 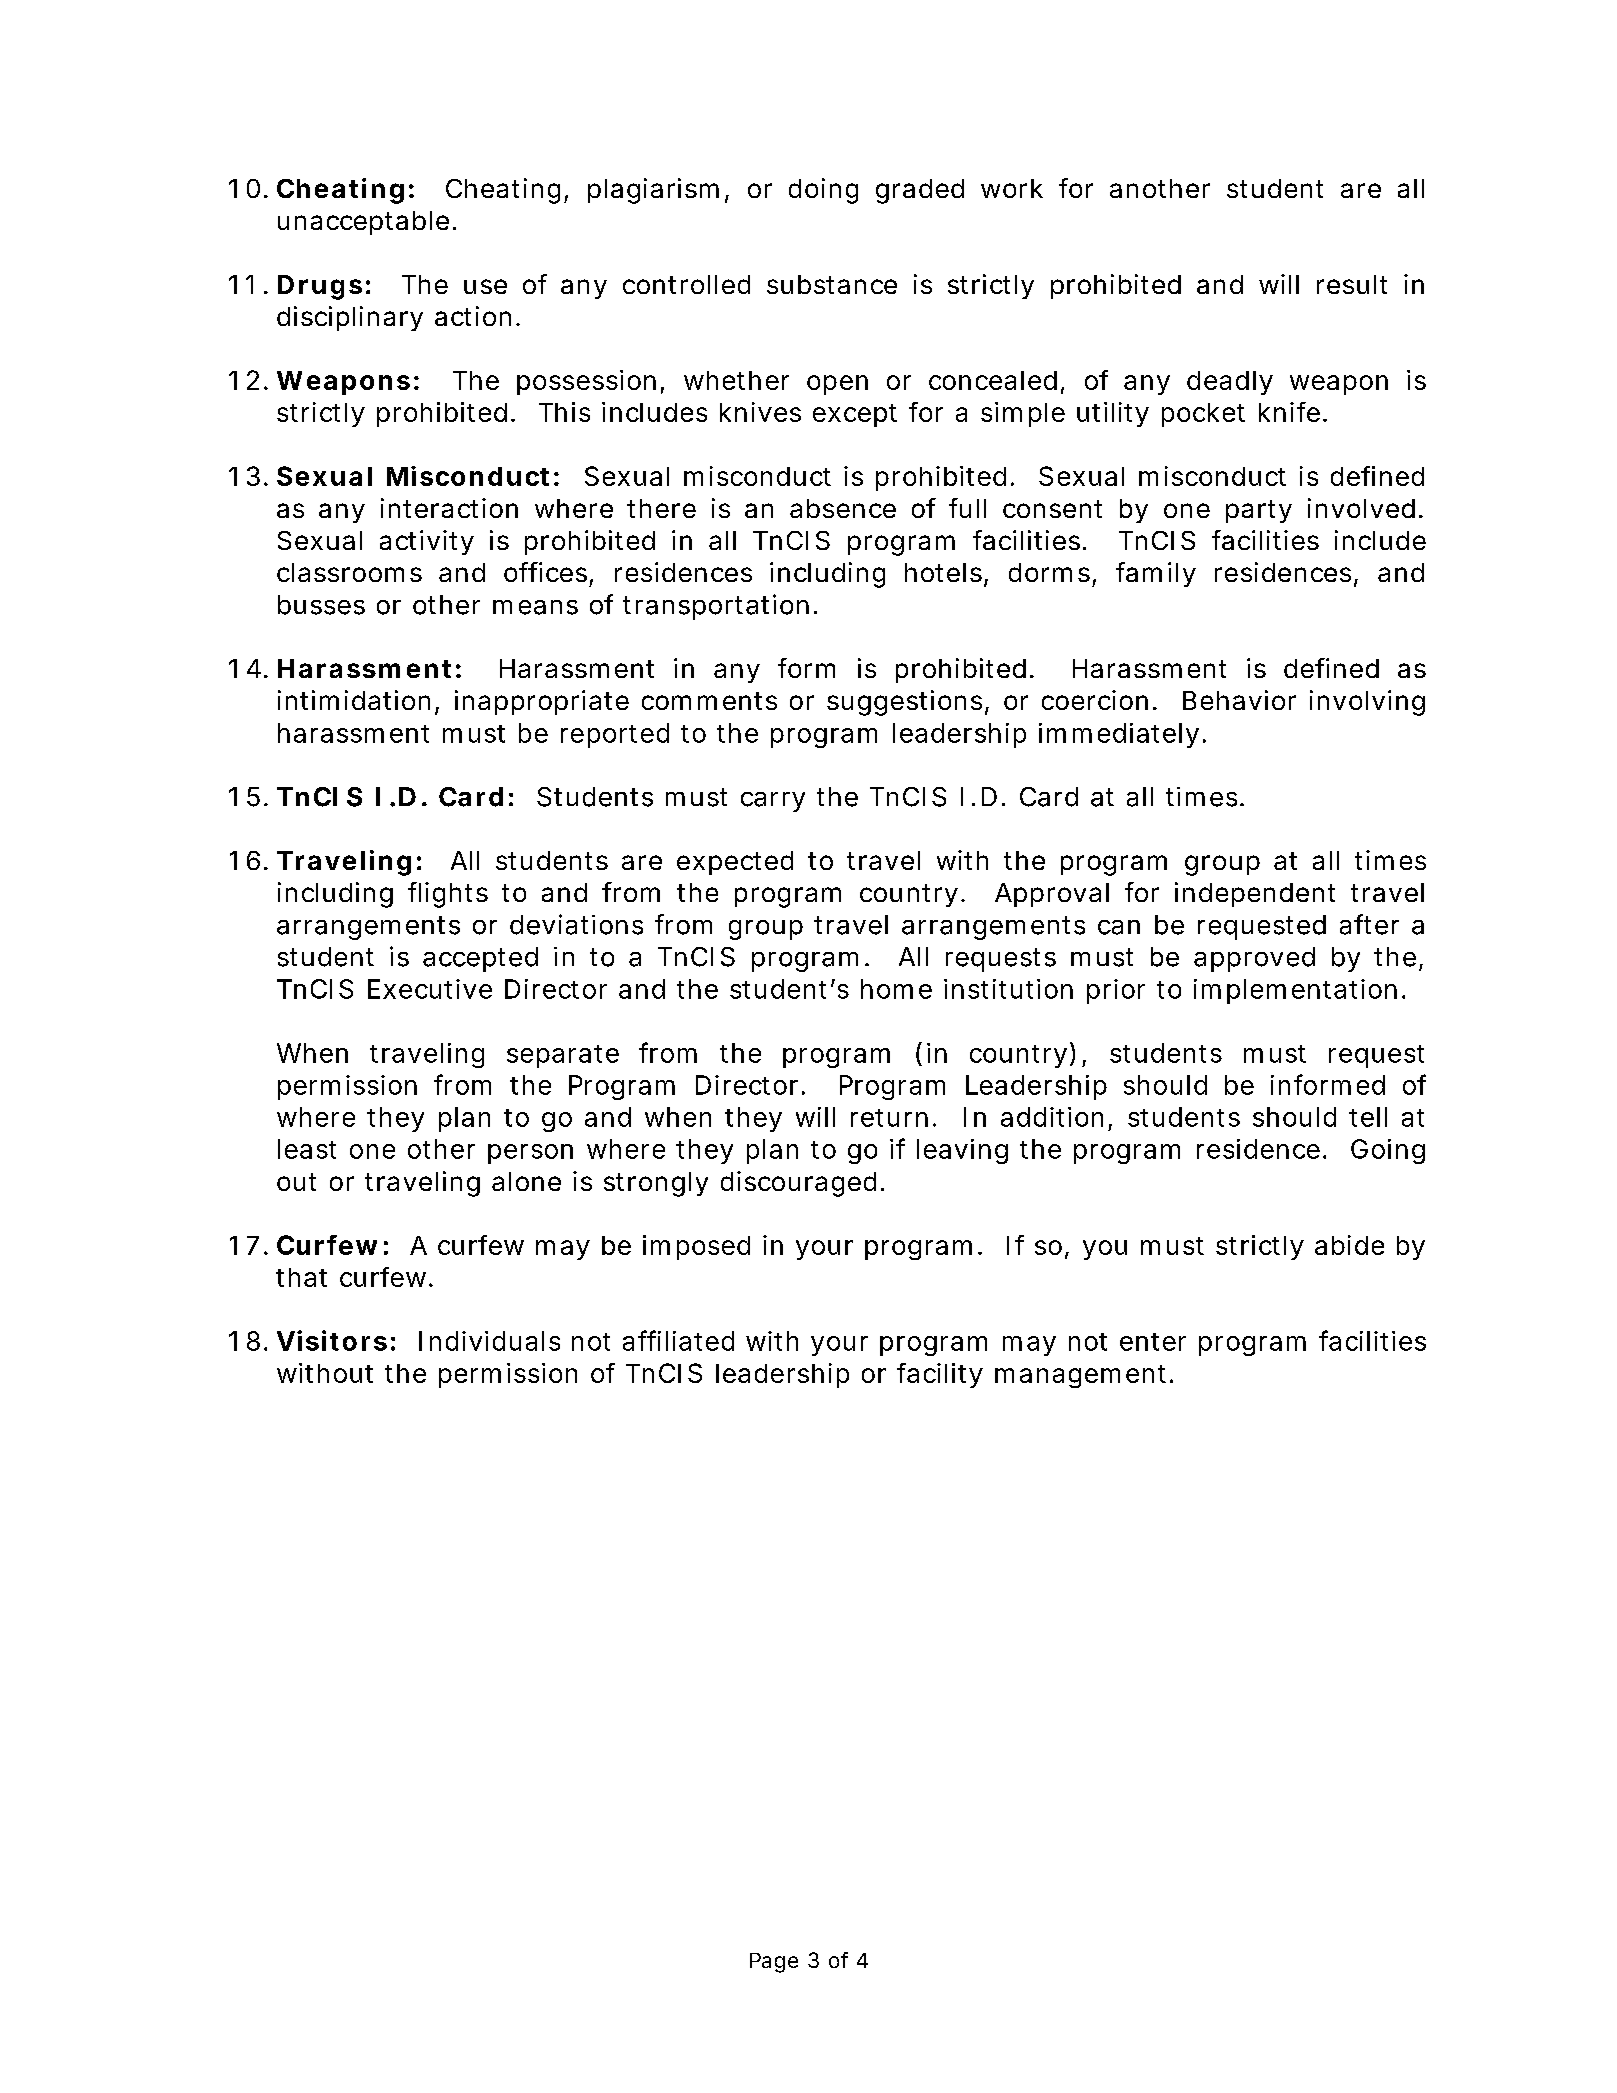 I want to click on substance, so click(x=832, y=284).
